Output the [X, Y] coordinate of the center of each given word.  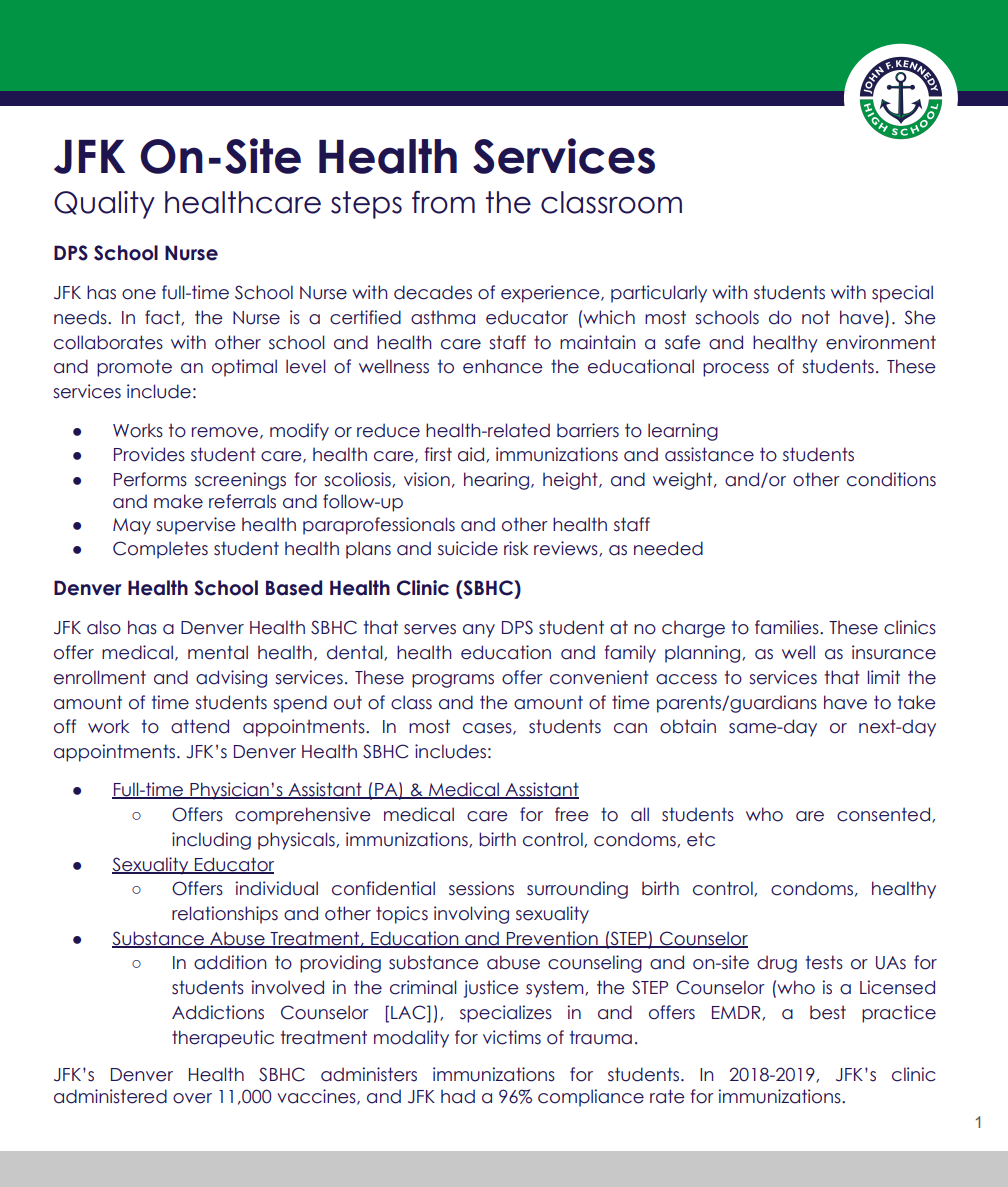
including [211, 841]
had [458, 1096]
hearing [496, 481]
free [572, 814]
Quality [104, 205]
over [192, 1098]
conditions [891, 479]
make [178, 501]
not [816, 317]
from [443, 202]
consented [883, 814]
